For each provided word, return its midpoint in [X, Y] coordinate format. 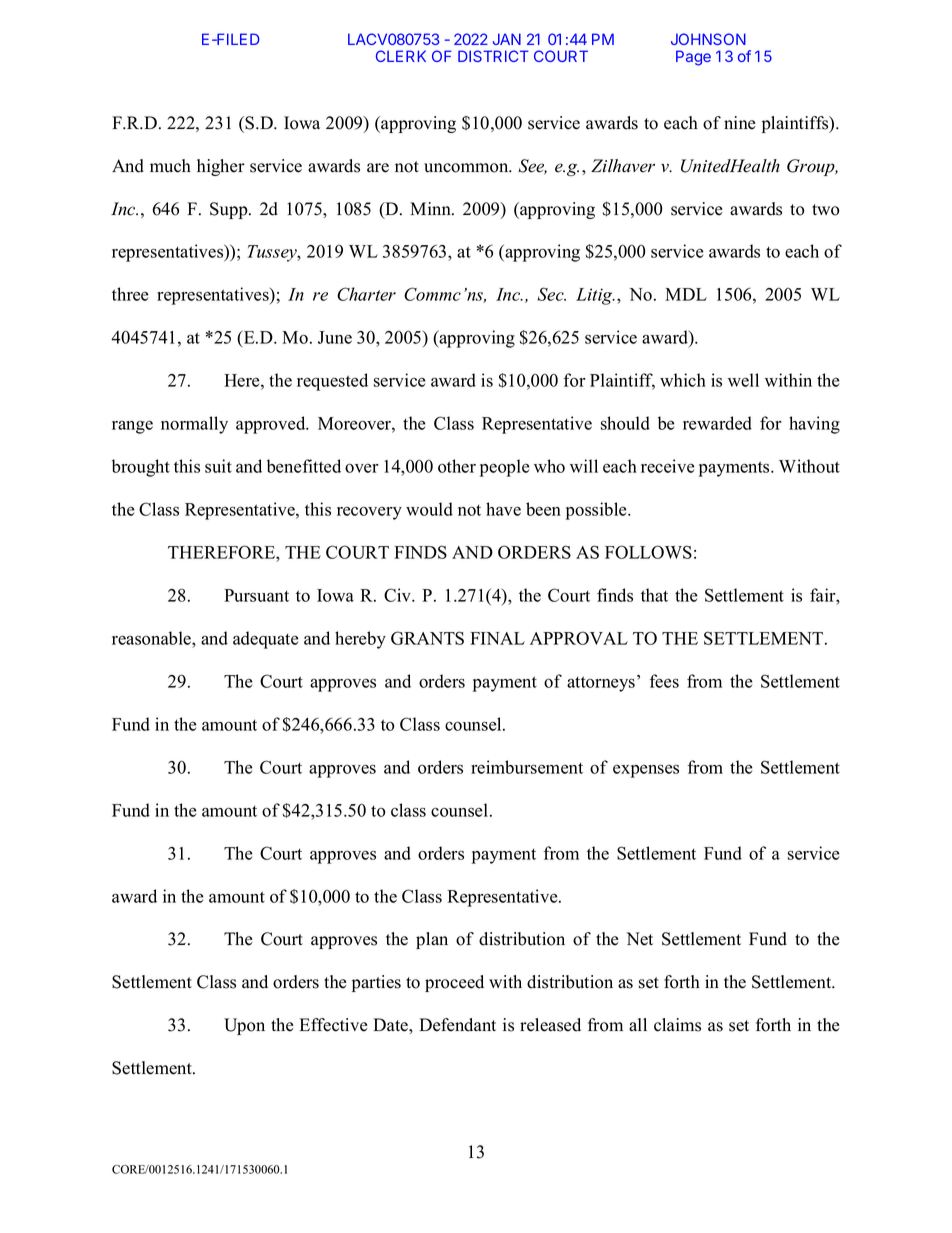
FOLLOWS [648, 552]
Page [693, 58]
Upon [244, 1026]
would [429, 509]
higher [221, 167]
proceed [454, 983]
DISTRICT [493, 56]
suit [218, 466]
